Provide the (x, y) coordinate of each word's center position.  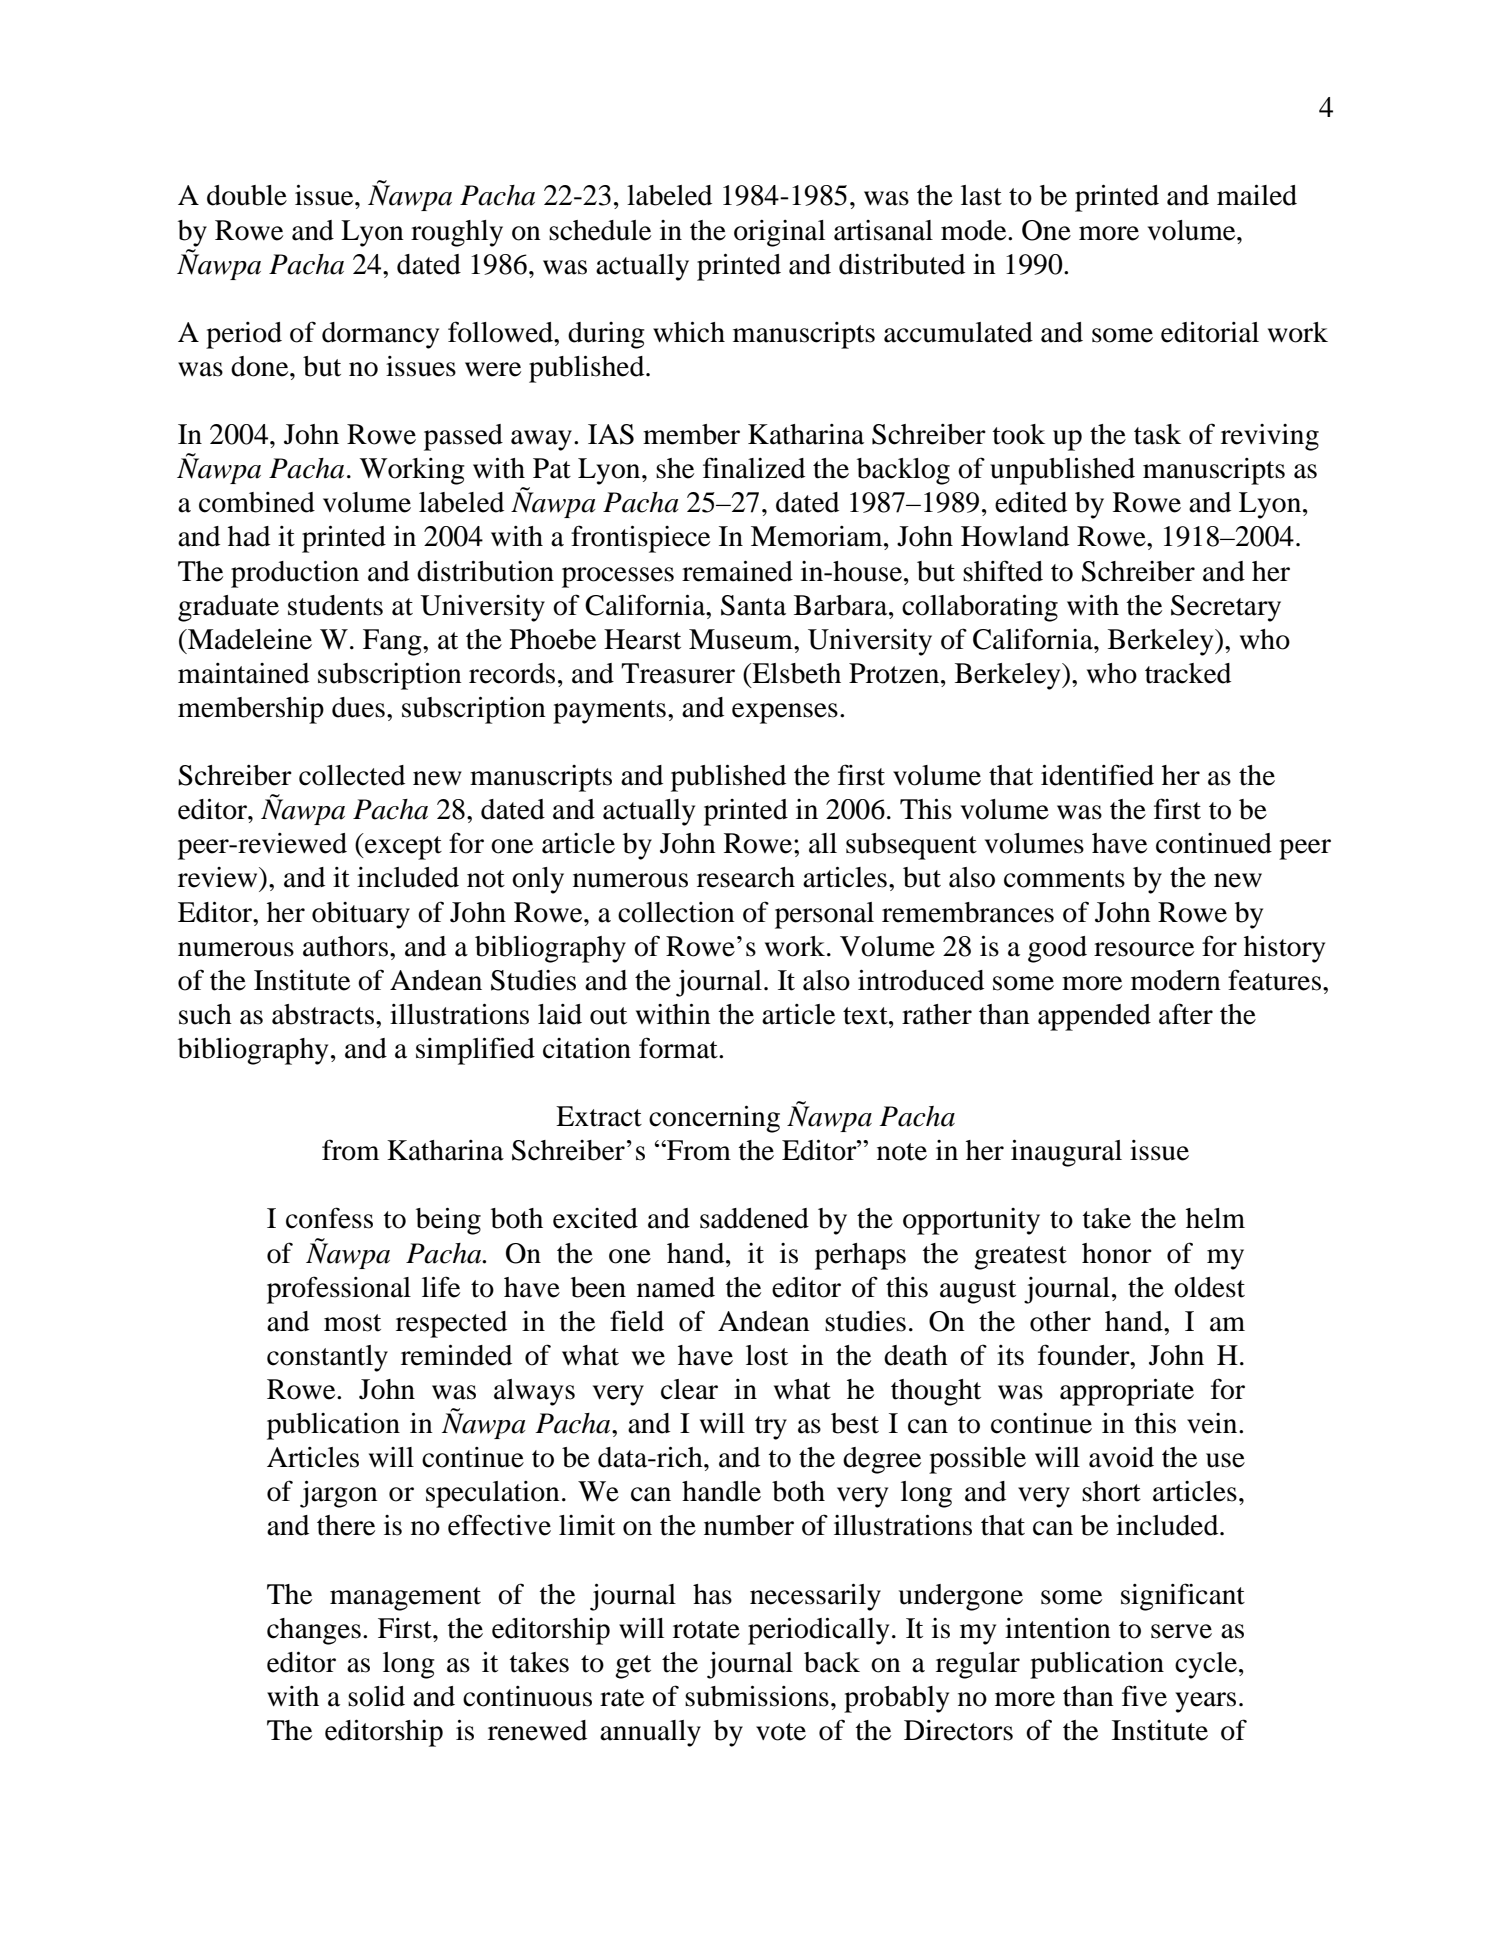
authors (345, 946)
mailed (1257, 195)
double (247, 195)
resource (1144, 949)
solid (376, 1696)
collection (676, 912)
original (779, 233)
